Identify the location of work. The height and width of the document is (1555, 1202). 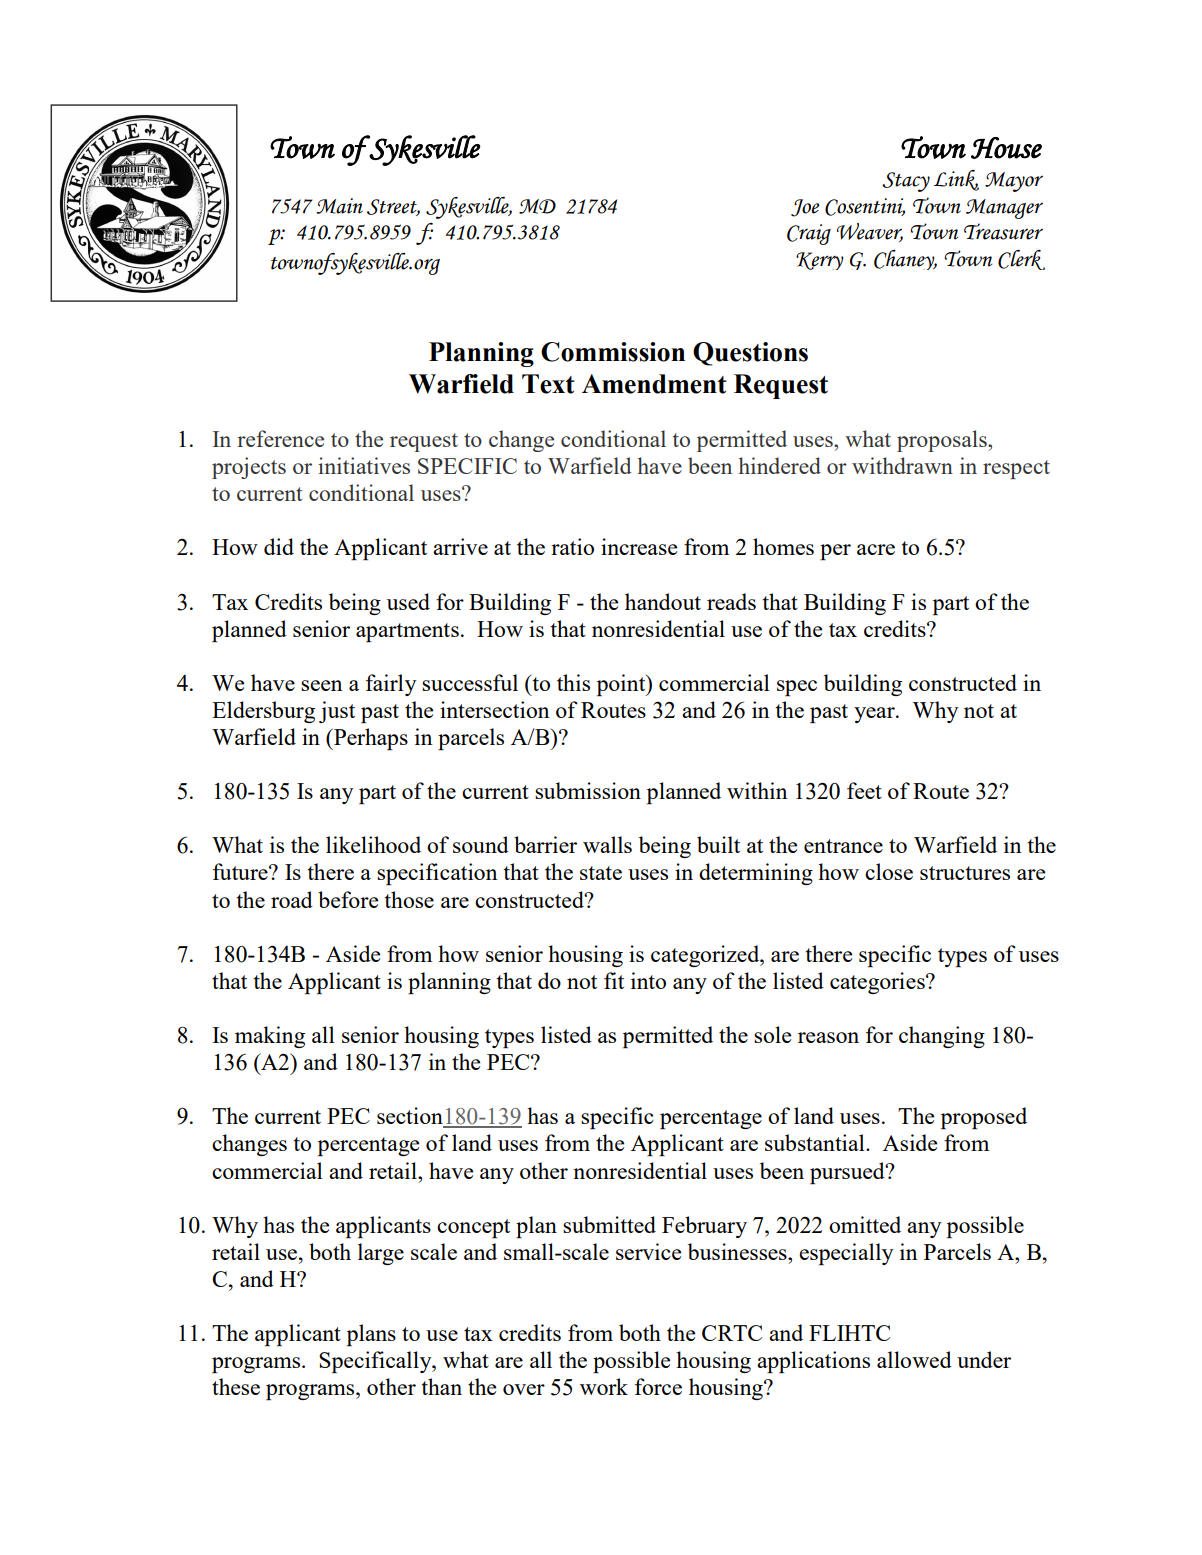
(604, 1386).
